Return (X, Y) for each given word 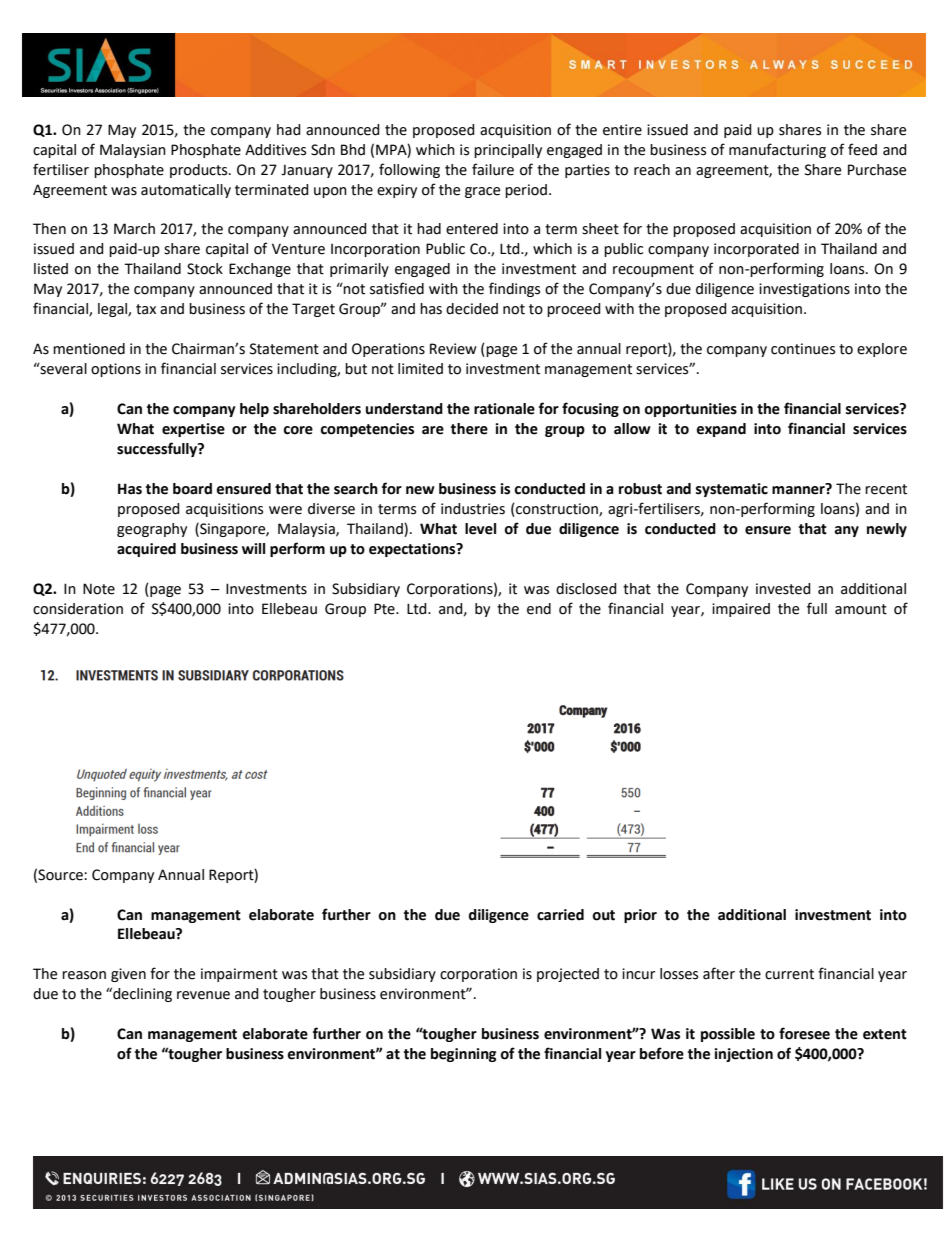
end (539, 609)
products (200, 171)
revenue (203, 995)
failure (493, 169)
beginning (463, 1055)
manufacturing (777, 150)
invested (783, 589)
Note (99, 589)
